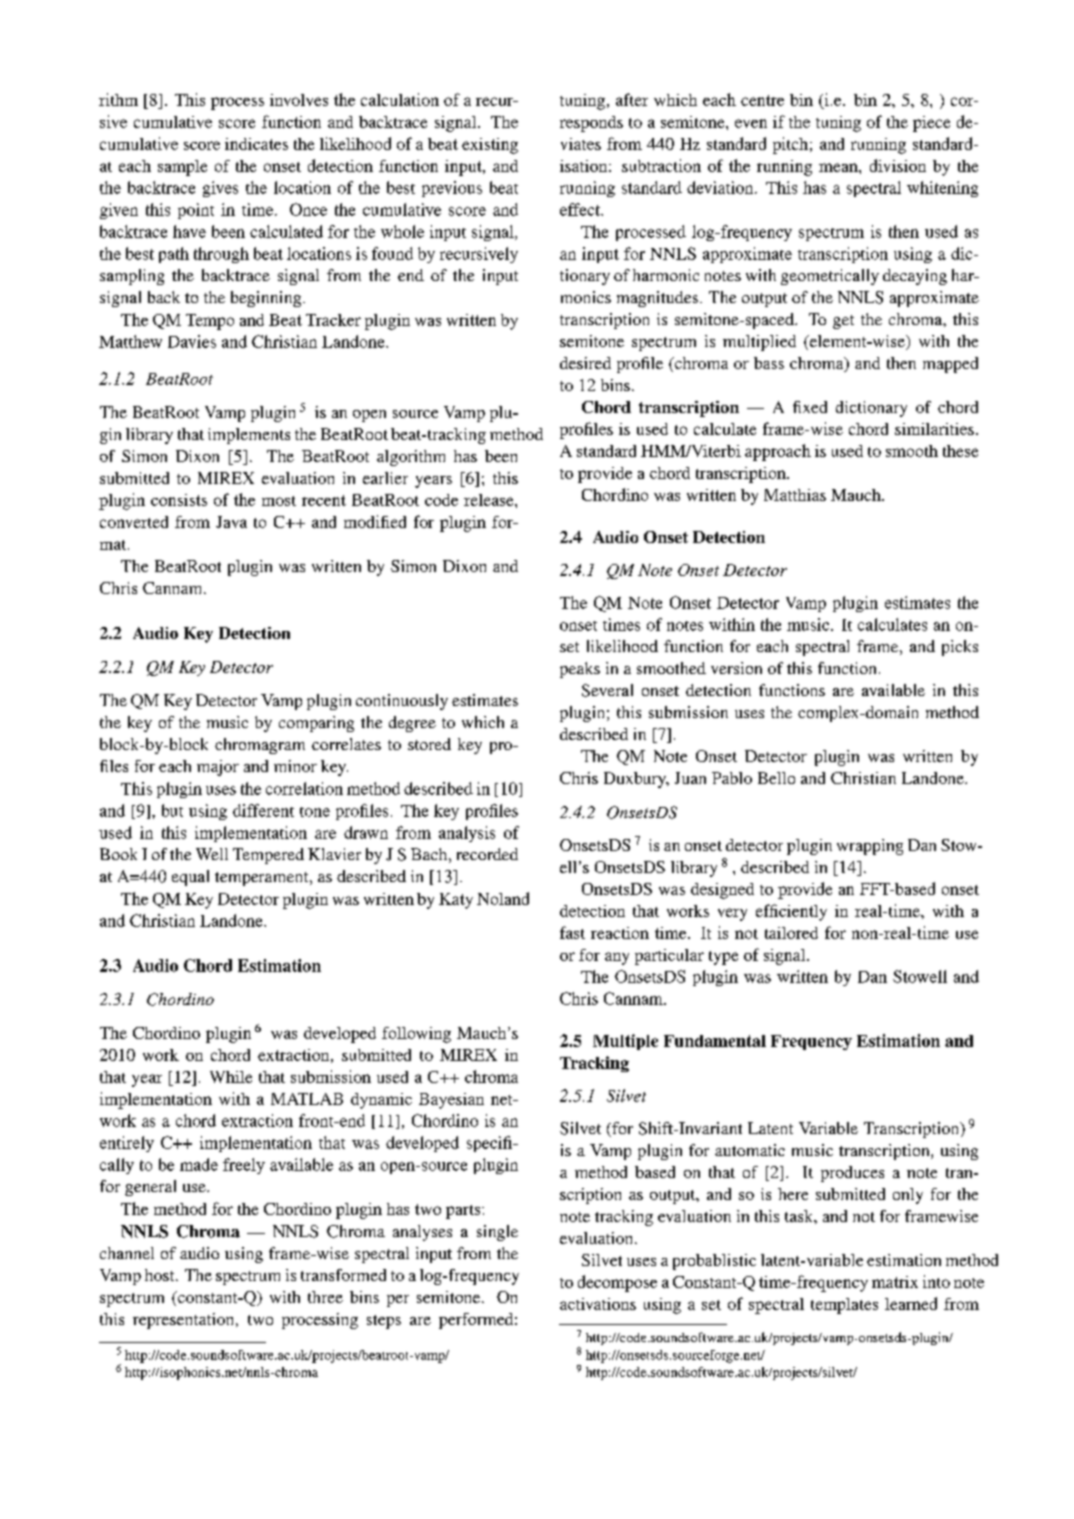 The width and height of the page is (1074, 1519). I want to click on fixed, so click(810, 407).
